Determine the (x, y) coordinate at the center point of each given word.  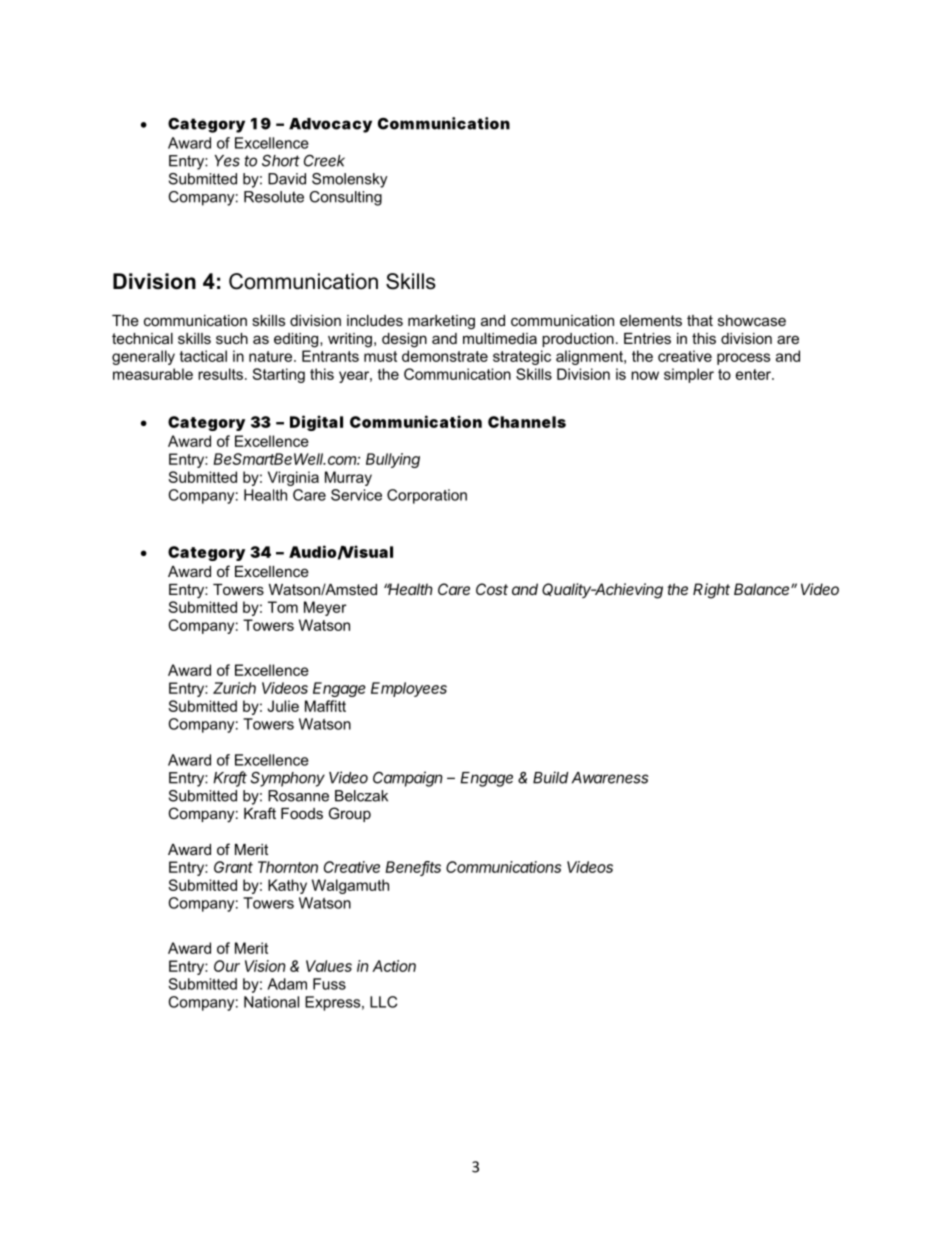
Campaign (408, 779)
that (700, 320)
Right (711, 591)
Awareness (610, 778)
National (271, 1002)
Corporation (427, 496)
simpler (689, 375)
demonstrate (445, 356)
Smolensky (350, 180)
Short (281, 160)
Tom (283, 607)
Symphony (287, 779)
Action (394, 966)
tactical (203, 356)
